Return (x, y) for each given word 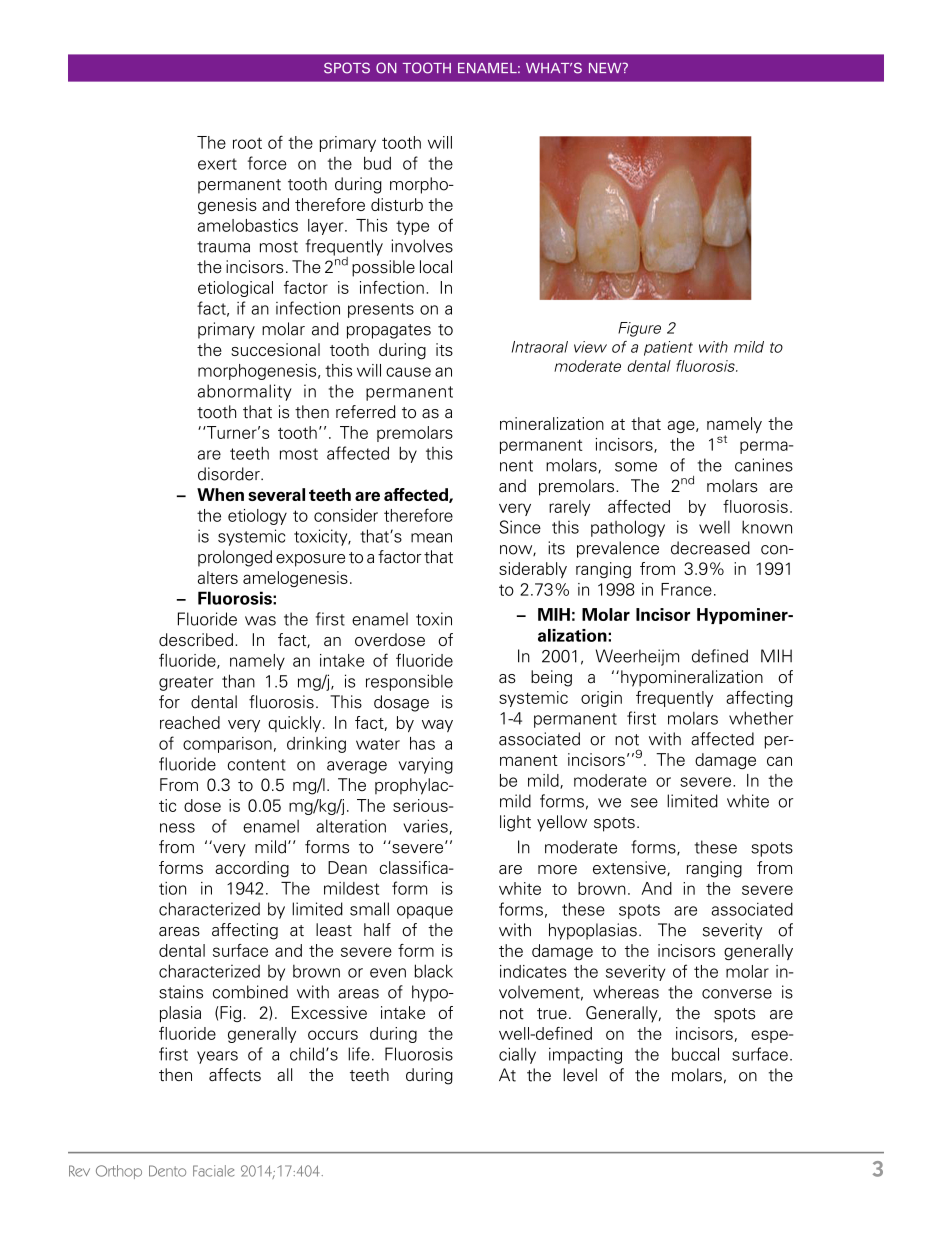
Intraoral (540, 347)
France (686, 589)
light (515, 823)
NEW (606, 68)
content (257, 765)
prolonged (235, 558)
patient (668, 348)
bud (377, 163)
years (217, 1057)
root (247, 143)
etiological (235, 289)
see (644, 803)
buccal (695, 1054)
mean (431, 538)
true (552, 1014)
